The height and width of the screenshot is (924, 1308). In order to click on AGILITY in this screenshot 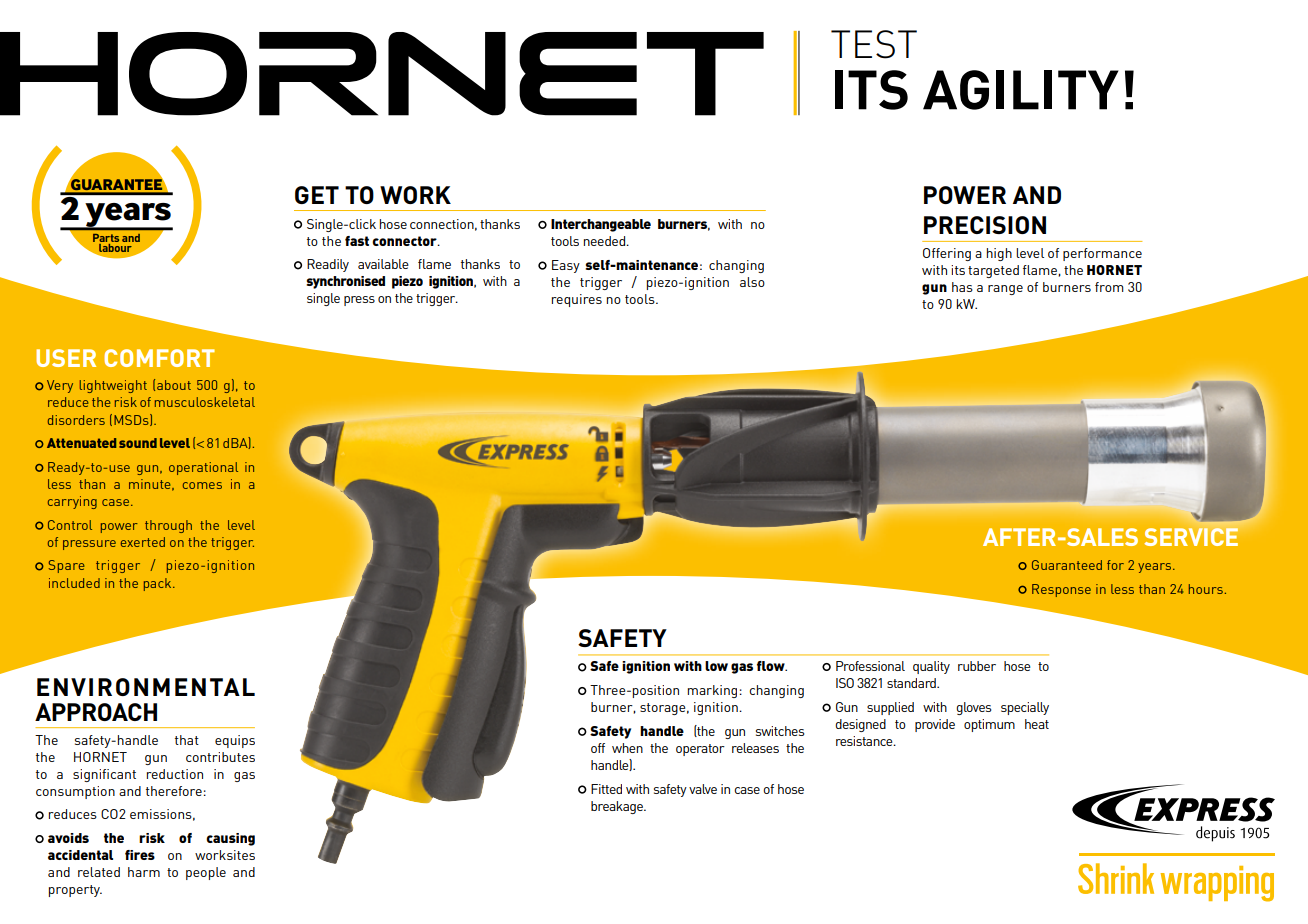, I will do `click(1021, 90)`.
